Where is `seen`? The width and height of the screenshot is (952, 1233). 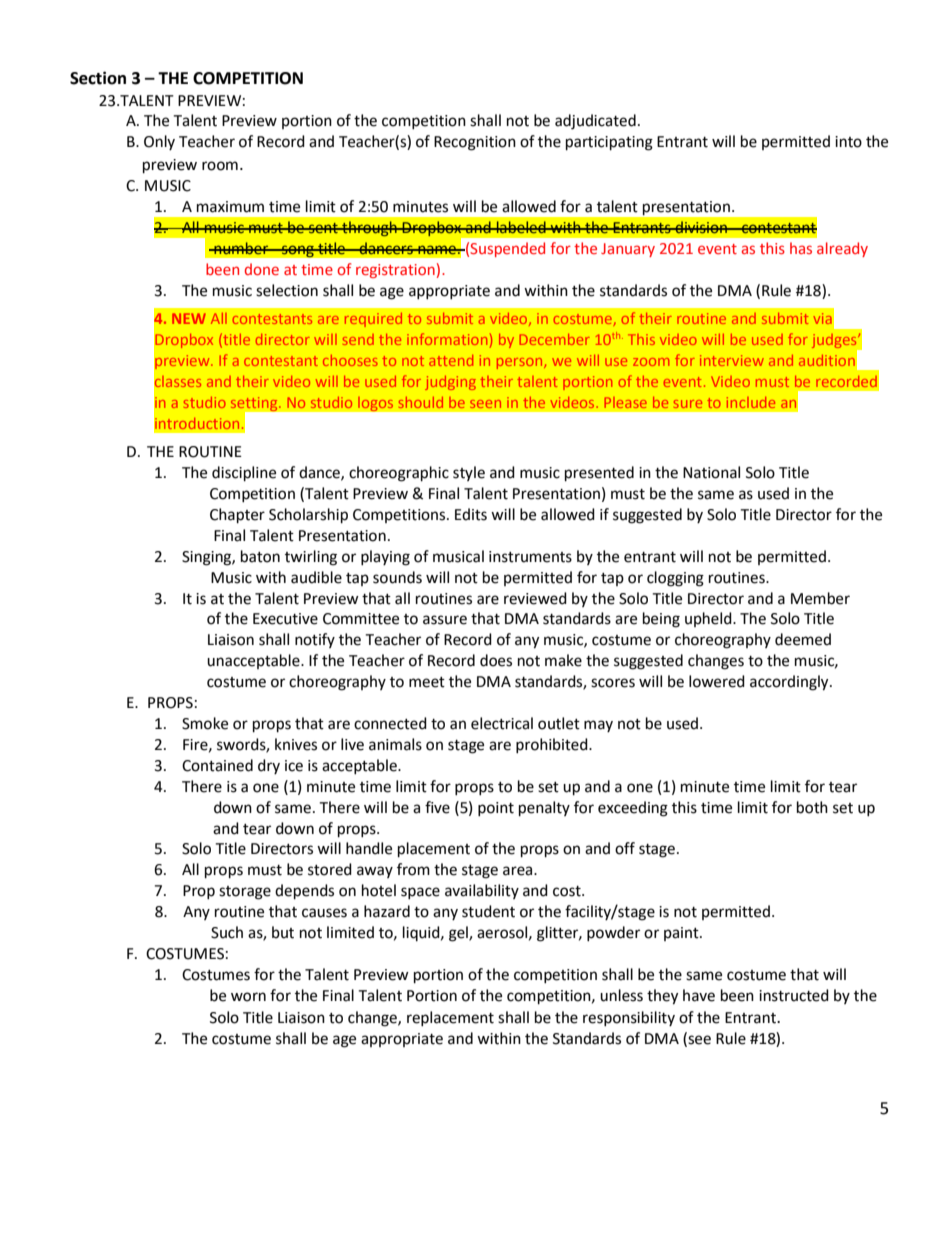
seen is located at coordinates (485, 404).
